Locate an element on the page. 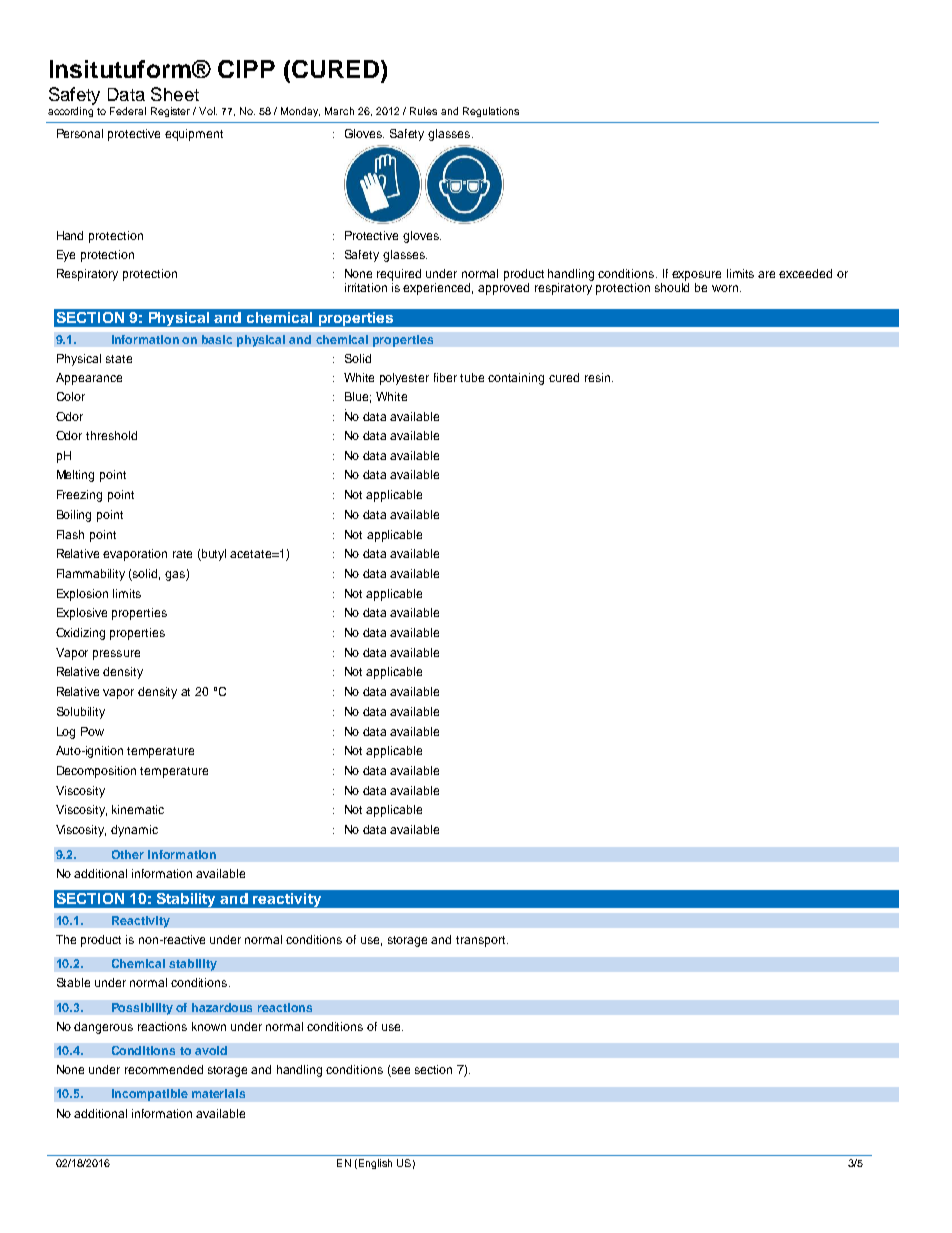 This image has width=952, height=1233. polyester is located at coordinates (404, 379).
